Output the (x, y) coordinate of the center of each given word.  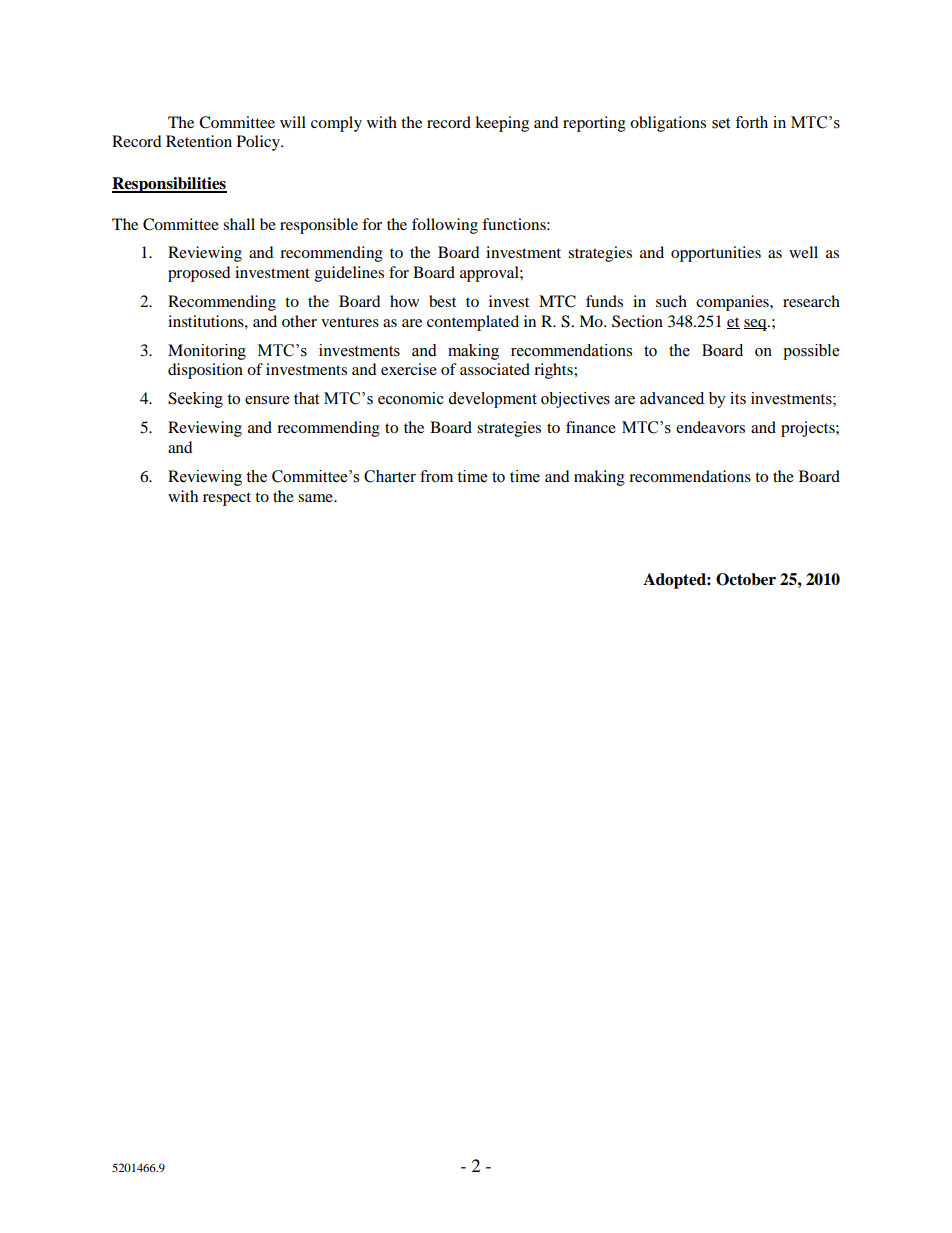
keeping (502, 124)
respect (227, 499)
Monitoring (207, 352)
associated (495, 369)
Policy (259, 143)
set (721, 123)
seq (756, 325)
